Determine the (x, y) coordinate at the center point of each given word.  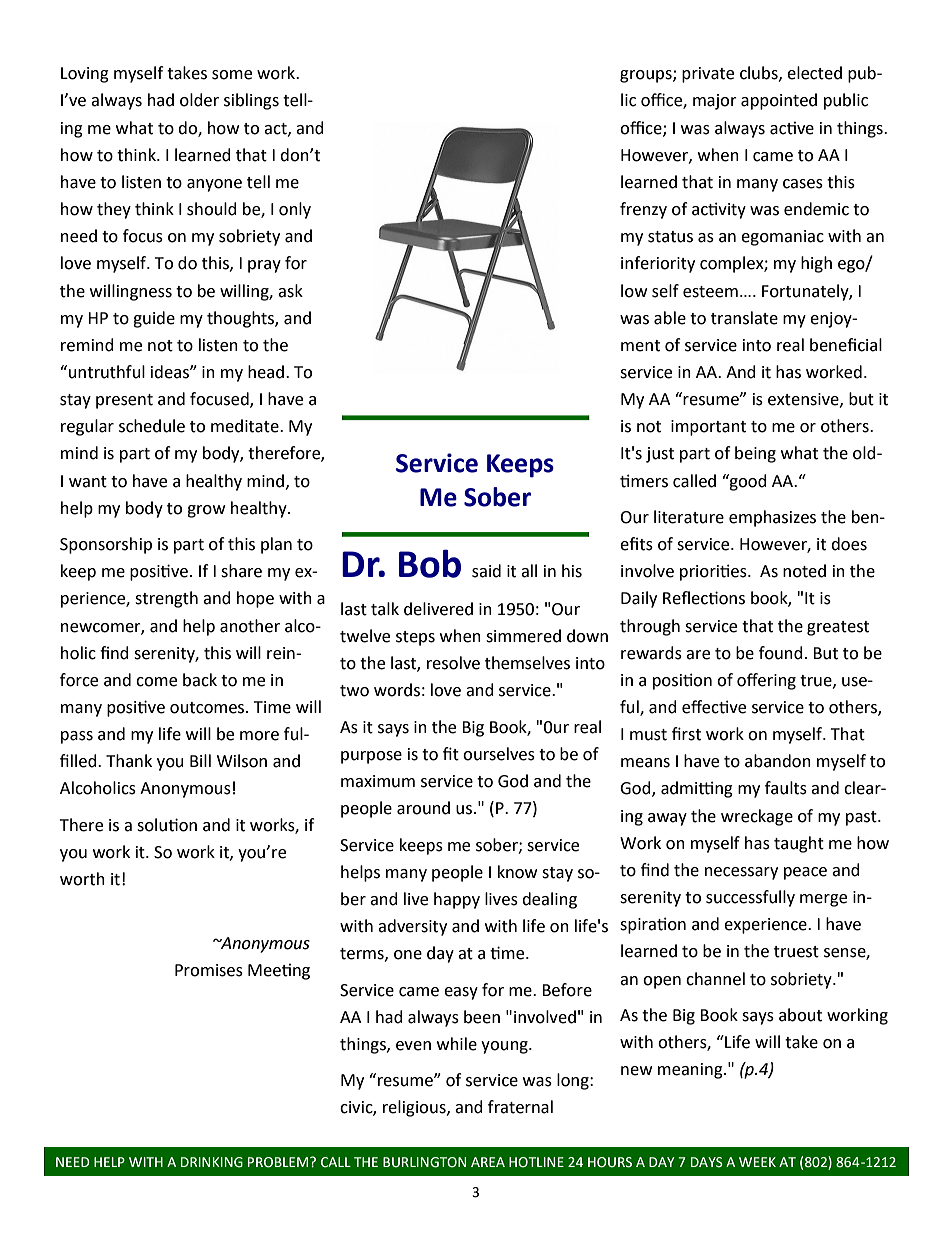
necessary (741, 873)
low (634, 291)
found (781, 653)
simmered (523, 636)
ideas (171, 372)
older (199, 100)
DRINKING (212, 1162)
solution (167, 825)
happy (457, 900)
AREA (488, 1162)
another (250, 626)
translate (744, 318)
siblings (251, 101)
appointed (779, 101)
